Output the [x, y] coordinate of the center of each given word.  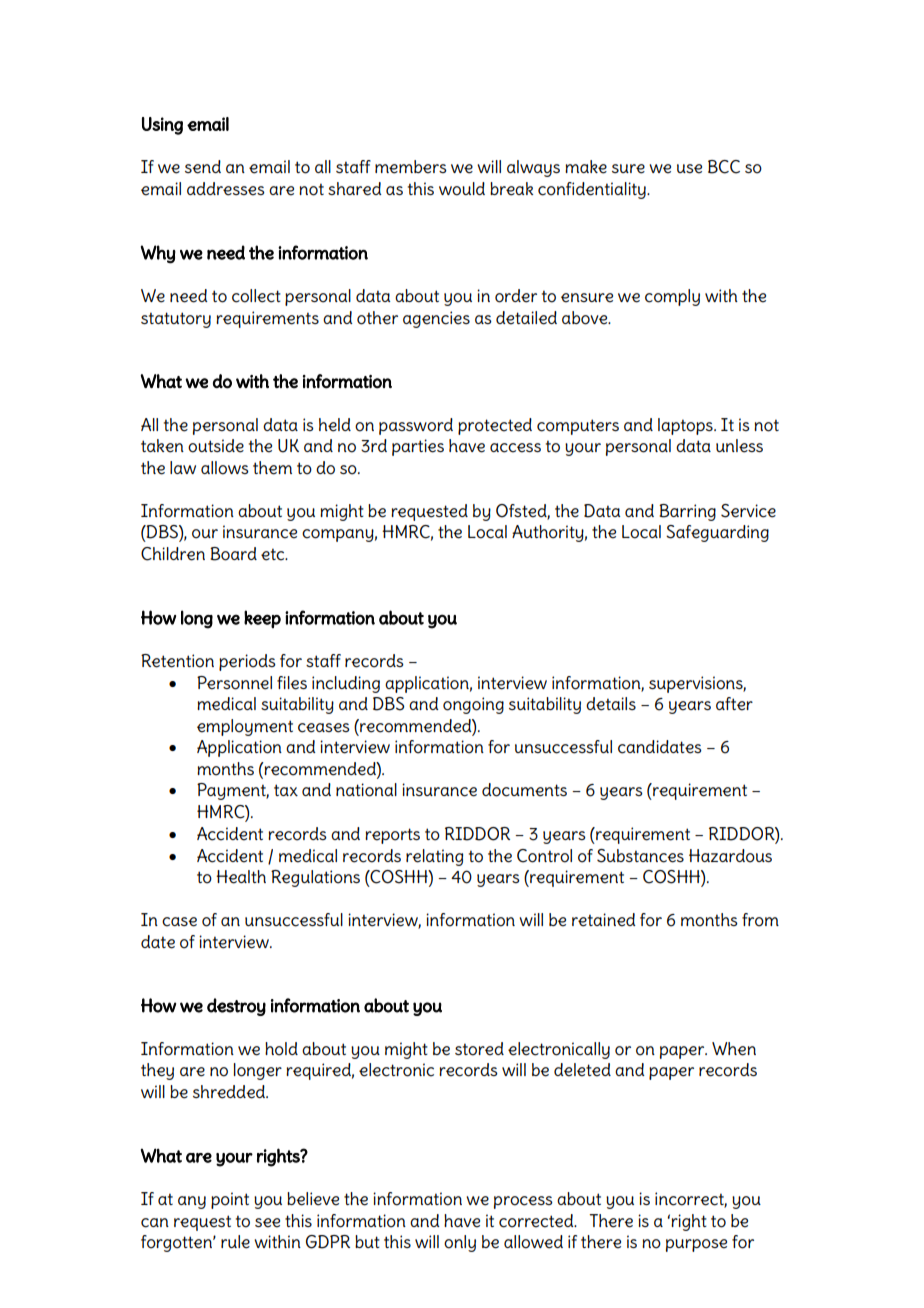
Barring [687, 512]
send [203, 167]
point [230, 1200]
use [689, 169]
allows [225, 468]
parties [418, 447]
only [460, 1243]
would [462, 189]
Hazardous [730, 856]
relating [434, 857]
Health [241, 877]
